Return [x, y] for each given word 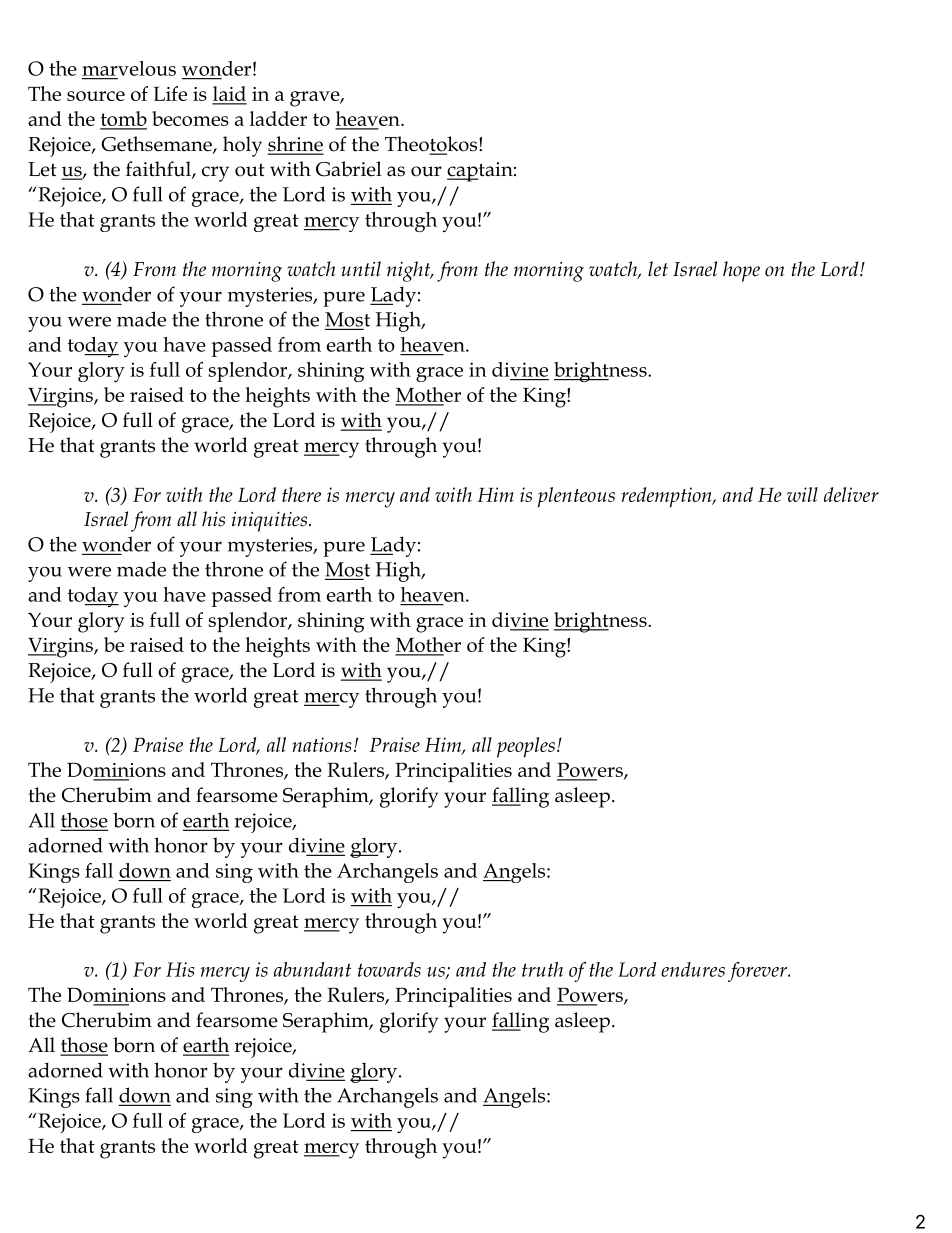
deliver [851, 494]
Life [170, 93]
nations [321, 744]
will [802, 494]
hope [741, 271]
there [301, 494]
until [361, 268]
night [410, 271]
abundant [312, 969]
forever [759, 972]
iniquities [271, 522]
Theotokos [432, 145]
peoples [526, 747]
